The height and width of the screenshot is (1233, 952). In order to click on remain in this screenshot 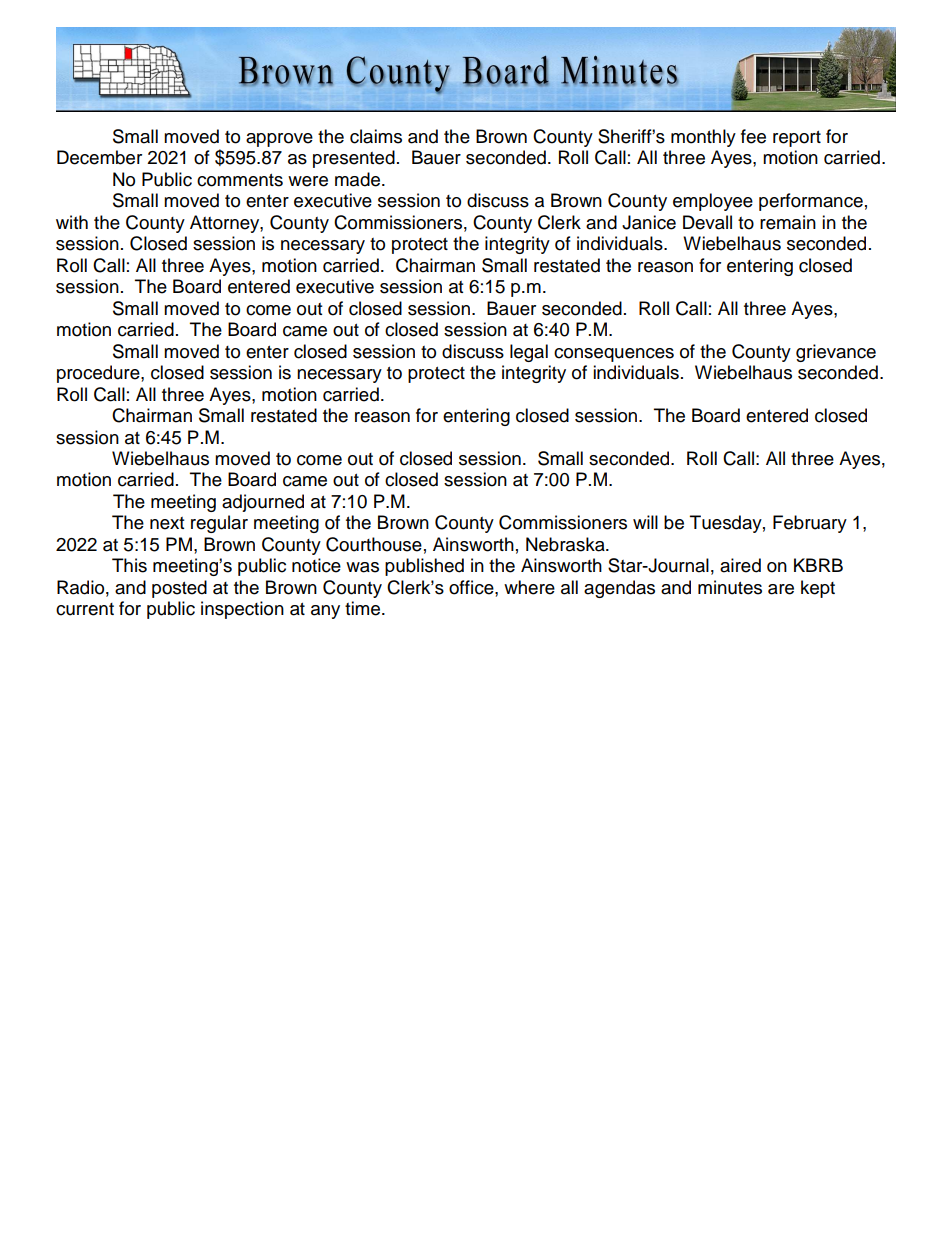, I will do `click(788, 222)`.
